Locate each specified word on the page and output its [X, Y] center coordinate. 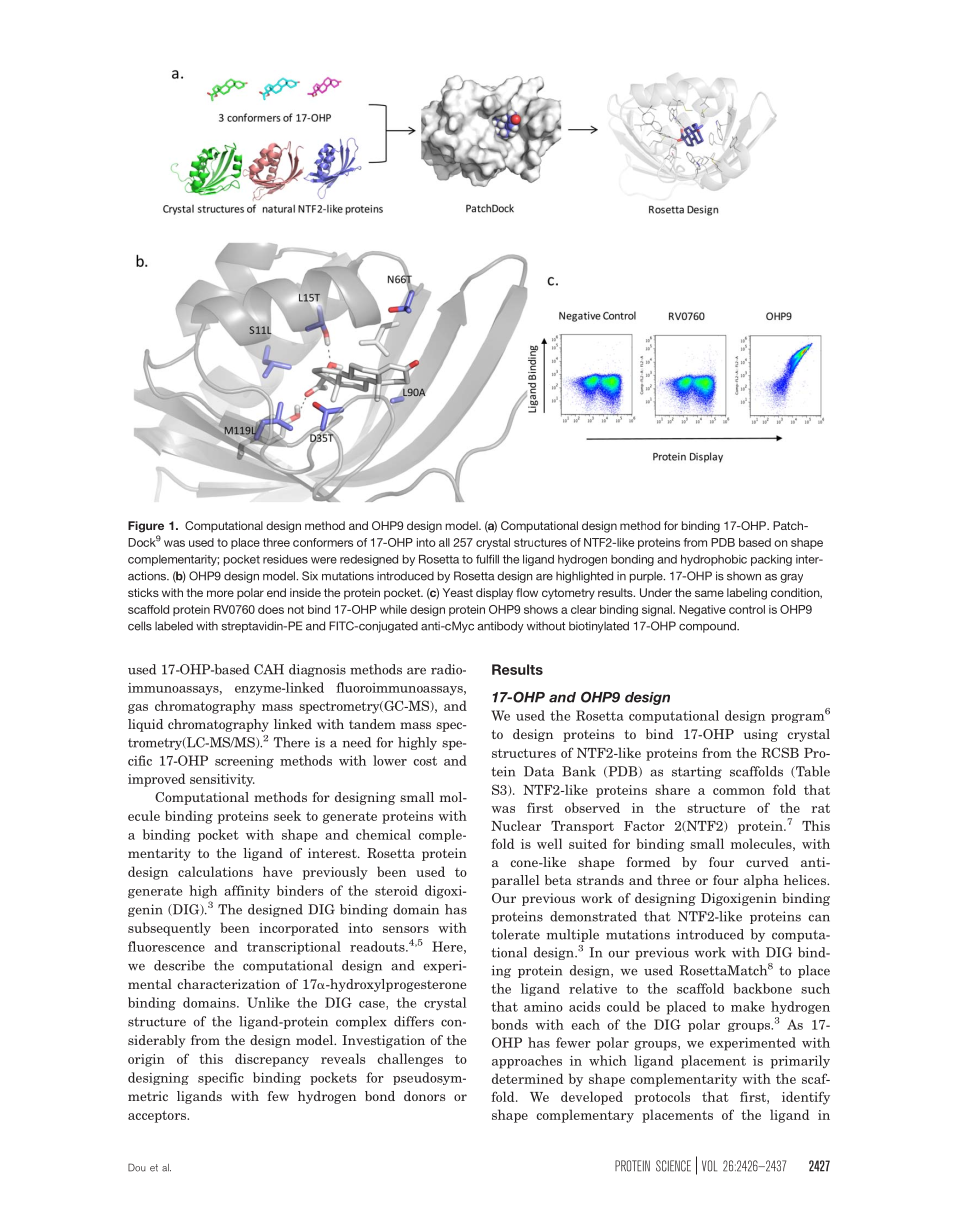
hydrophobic [714, 560]
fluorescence [166, 946]
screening [244, 762]
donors [424, 1096]
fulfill [487, 559]
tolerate [515, 934]
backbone [762, 988]
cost [425, 761]
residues [285, 559]
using [761, 735]
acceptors [158, 1117]
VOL [709, 1166]
